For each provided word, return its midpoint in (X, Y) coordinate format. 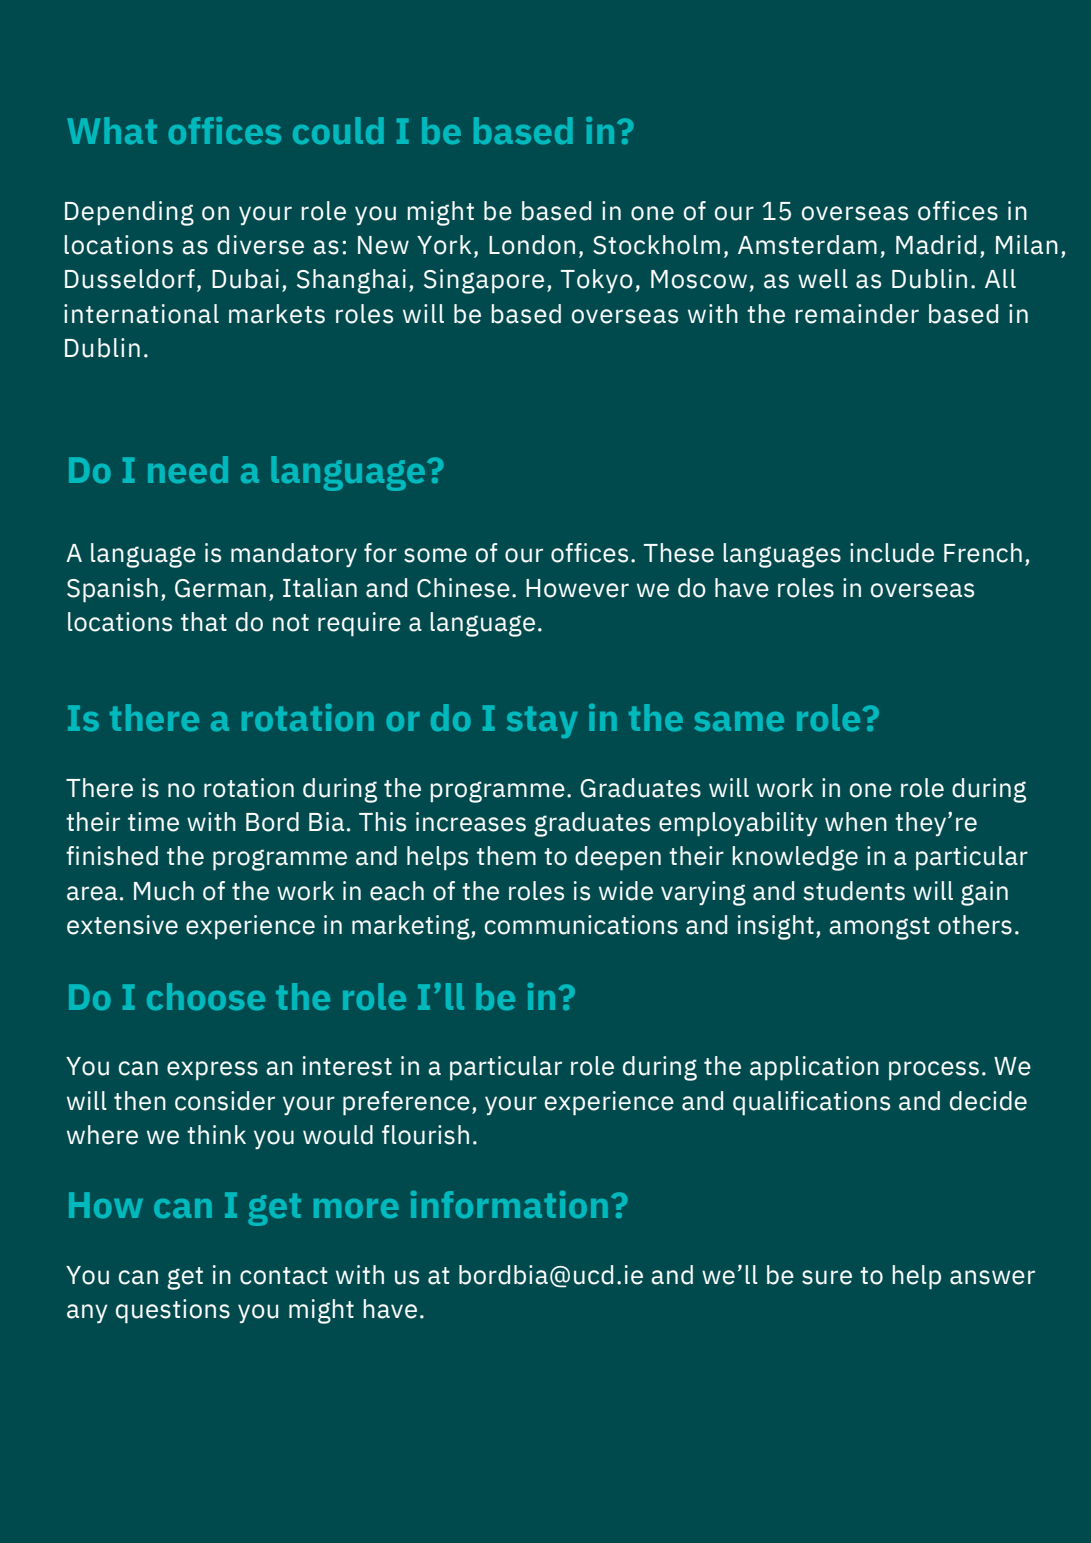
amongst (879, 928)
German (220, 588)
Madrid (936, 245)
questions (173, 1311)
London (532, 245)
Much (164, 891)
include (892, 553)
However (577, 588)
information (509, 1204)
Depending (129, 213)
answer (992, 1277)
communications (581, 925)
